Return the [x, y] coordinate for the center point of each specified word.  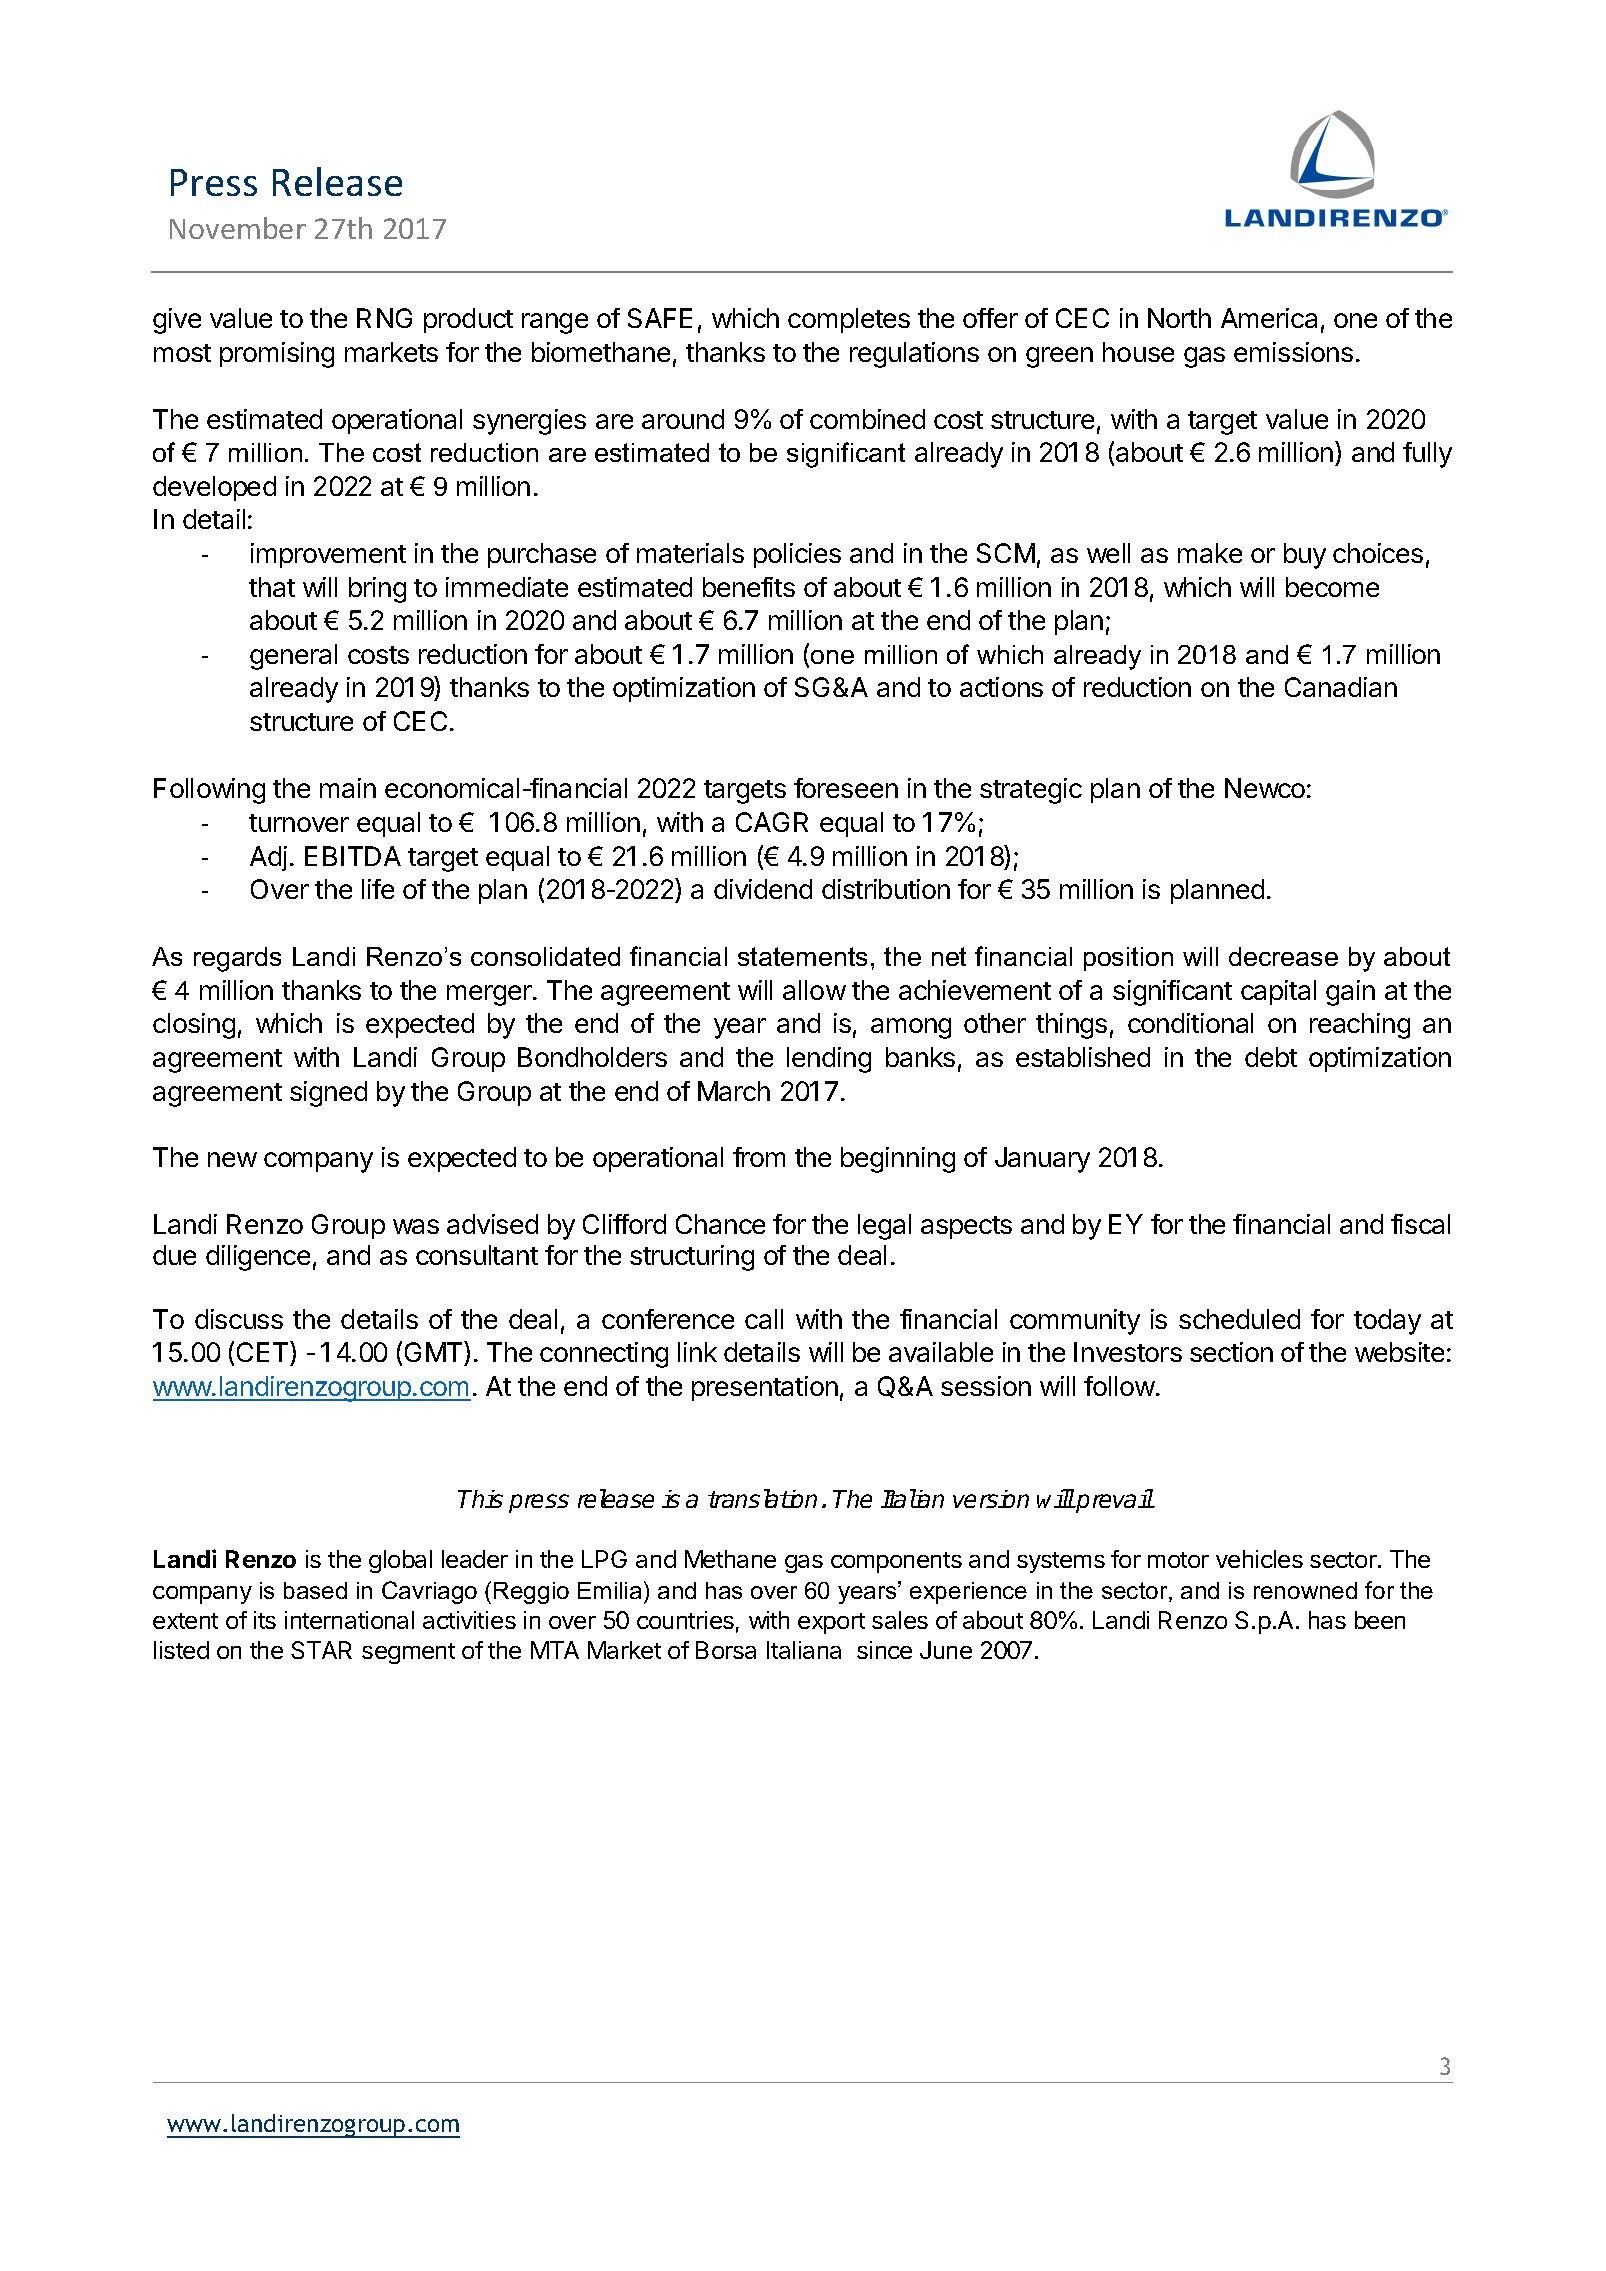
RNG [384, 318]
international [349, 1620]
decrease [1283, 956]
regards [237, 959]
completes [849, 320]
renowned [1305, 1590]
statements [802, 956]
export [831, 1623]
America [1269, 318]
